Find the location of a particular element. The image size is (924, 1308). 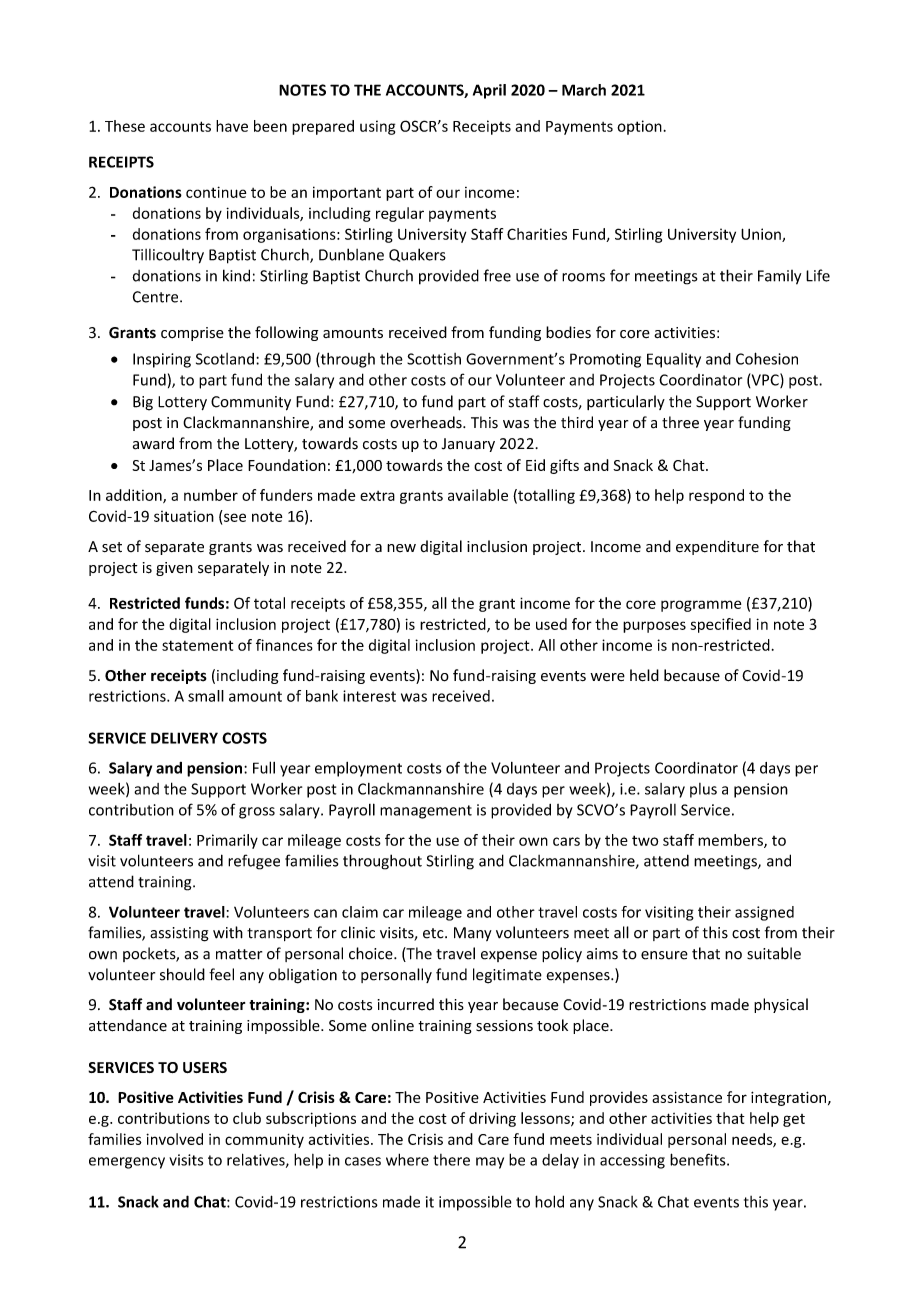

Scottish is located at coordinates (434, 359).
